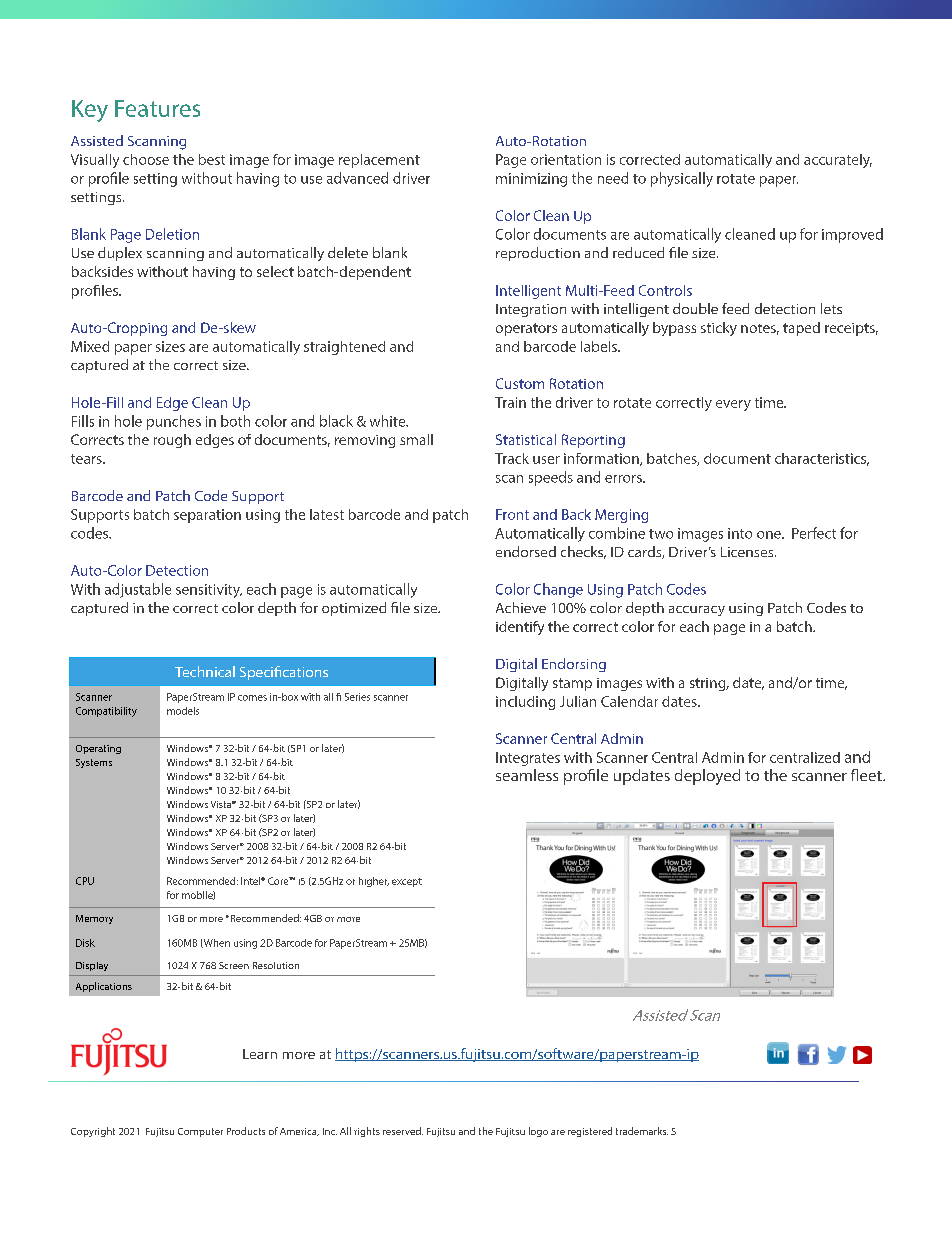 The image size is (952, 1233). I want to click on Track, so click(512, 458).
